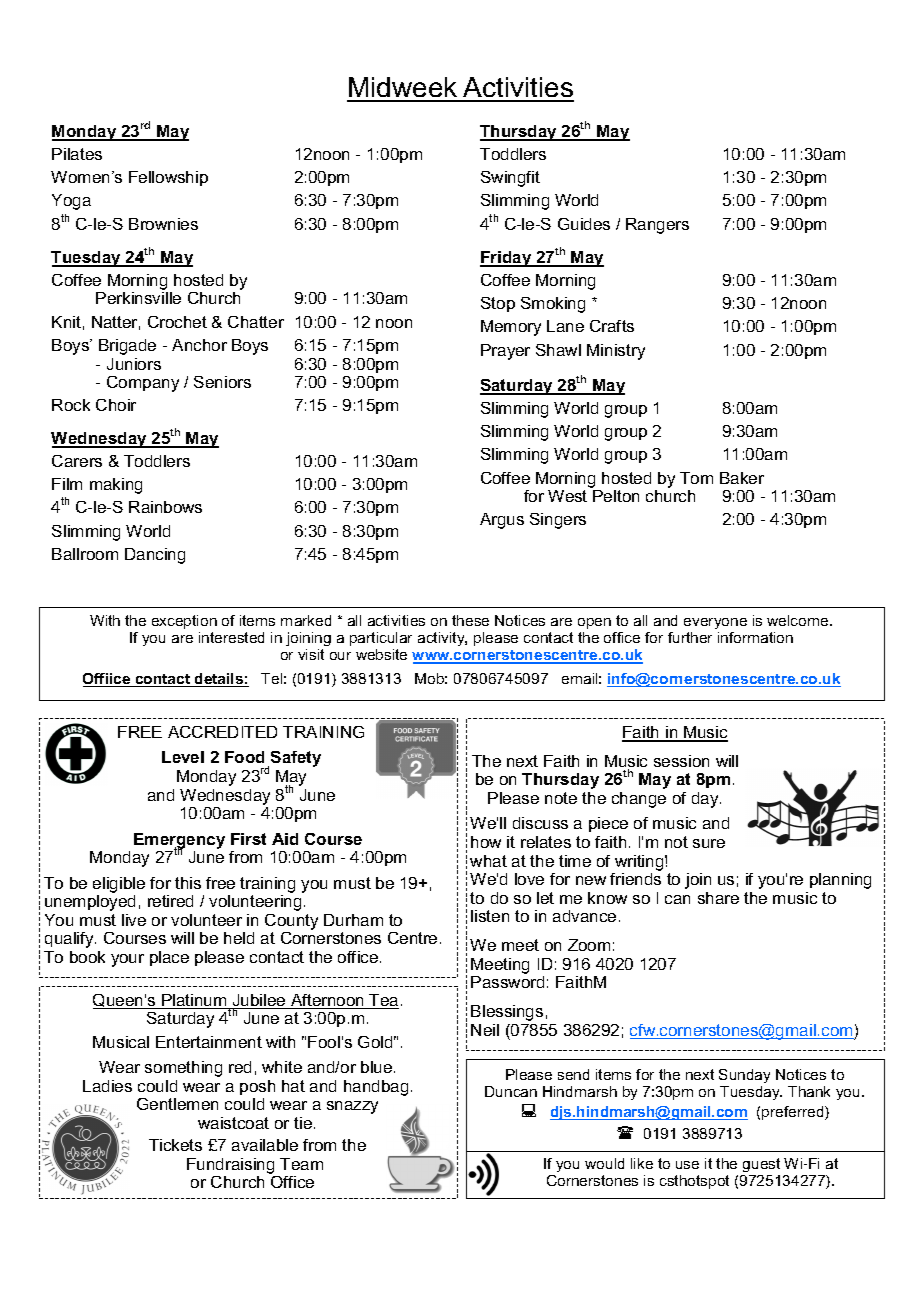  I want to click on Rangers, so click(657, 226).
